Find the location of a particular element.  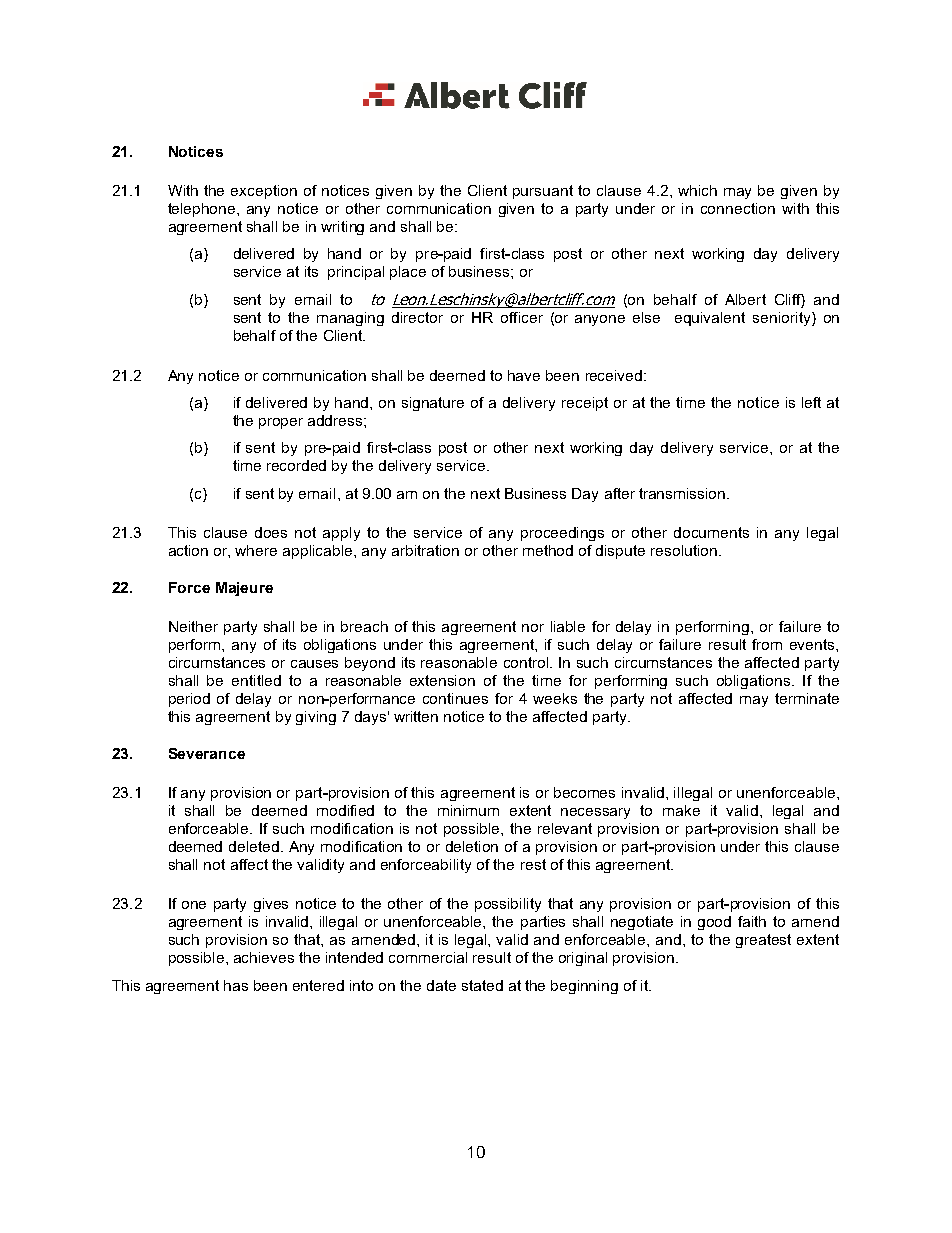

terminate is located at coordinates (807, 698).
